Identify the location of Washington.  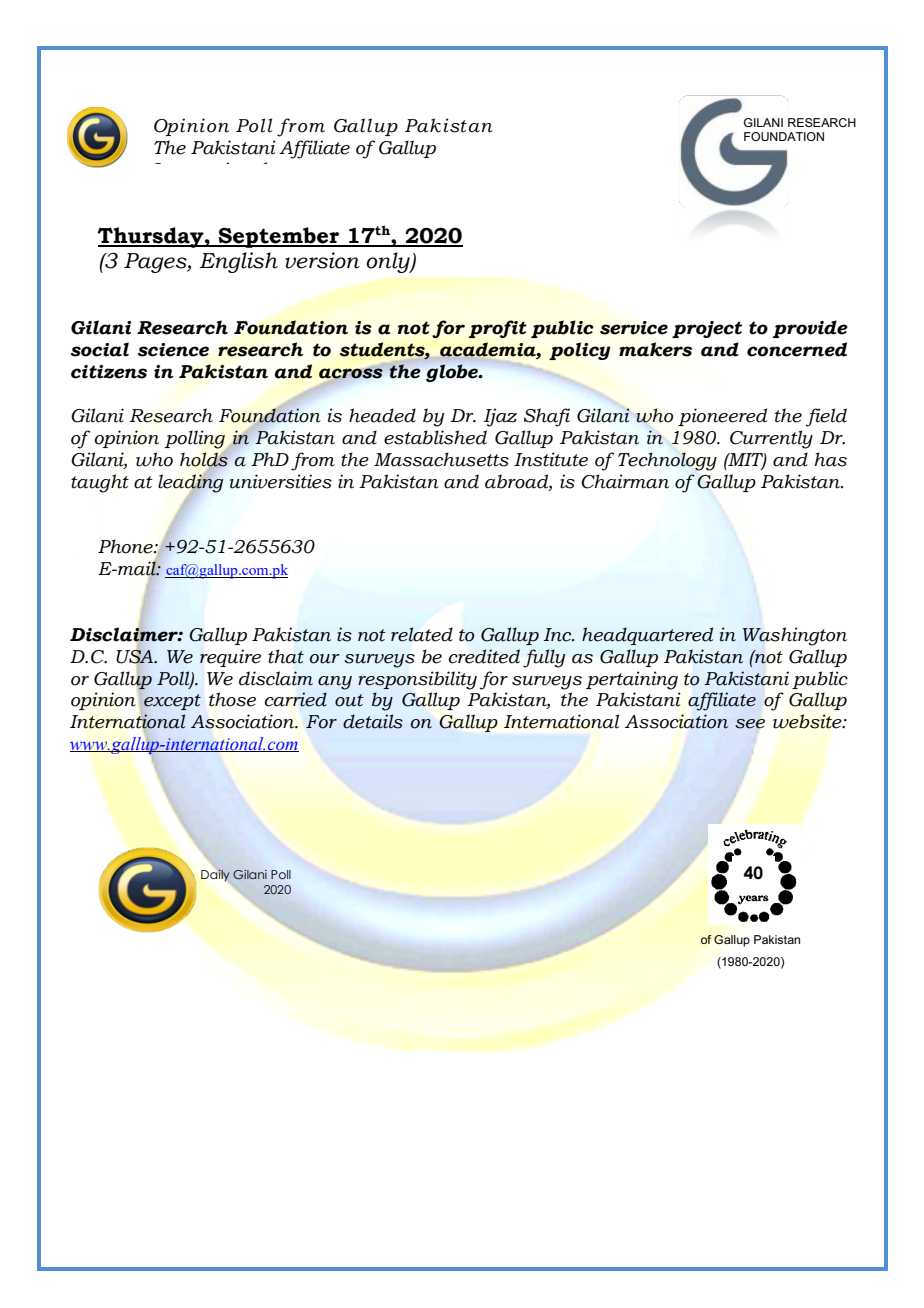
(794, 636).
